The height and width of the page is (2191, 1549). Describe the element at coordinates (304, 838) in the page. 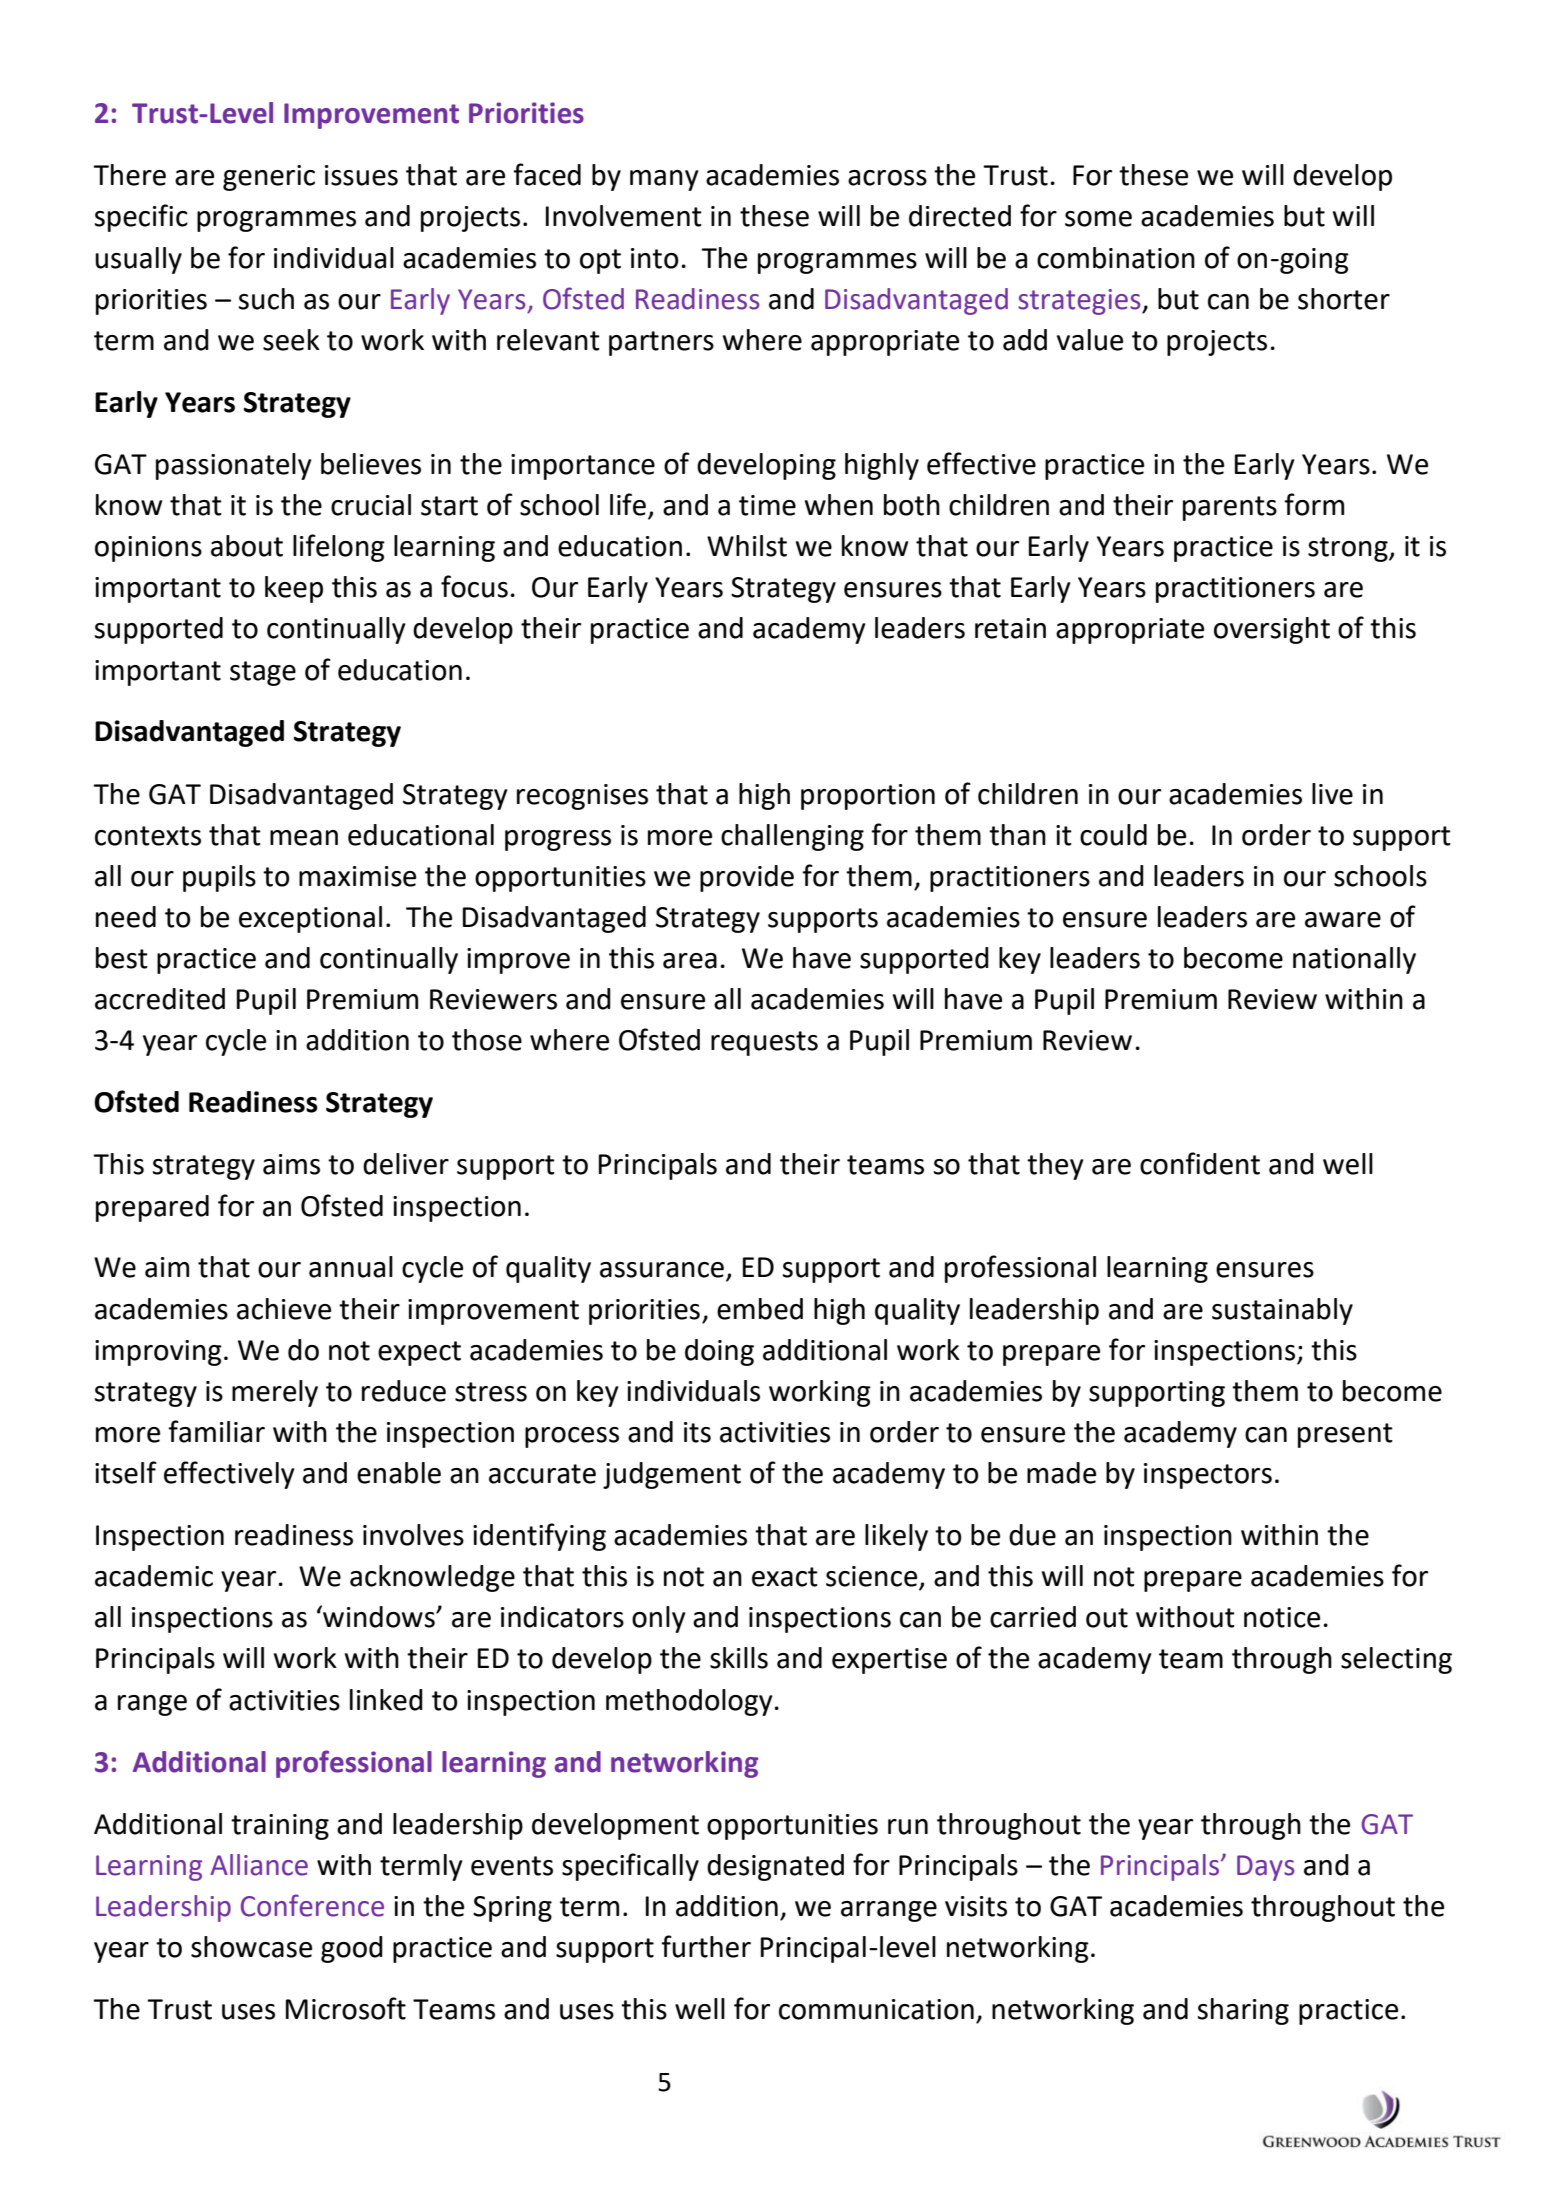

I see `mean` at that location.
